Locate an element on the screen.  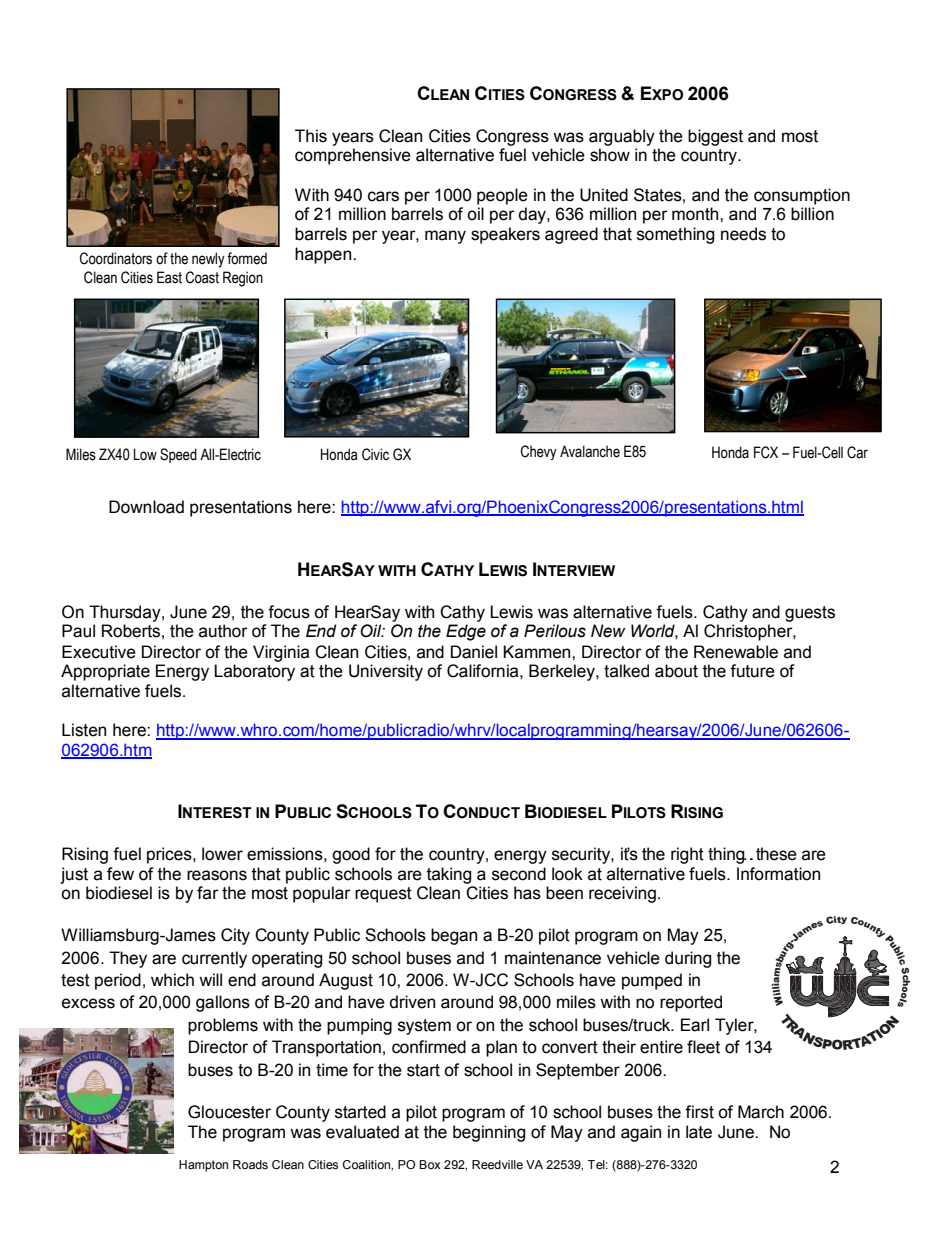
Hampton is located at coordinates (203, 1166).
